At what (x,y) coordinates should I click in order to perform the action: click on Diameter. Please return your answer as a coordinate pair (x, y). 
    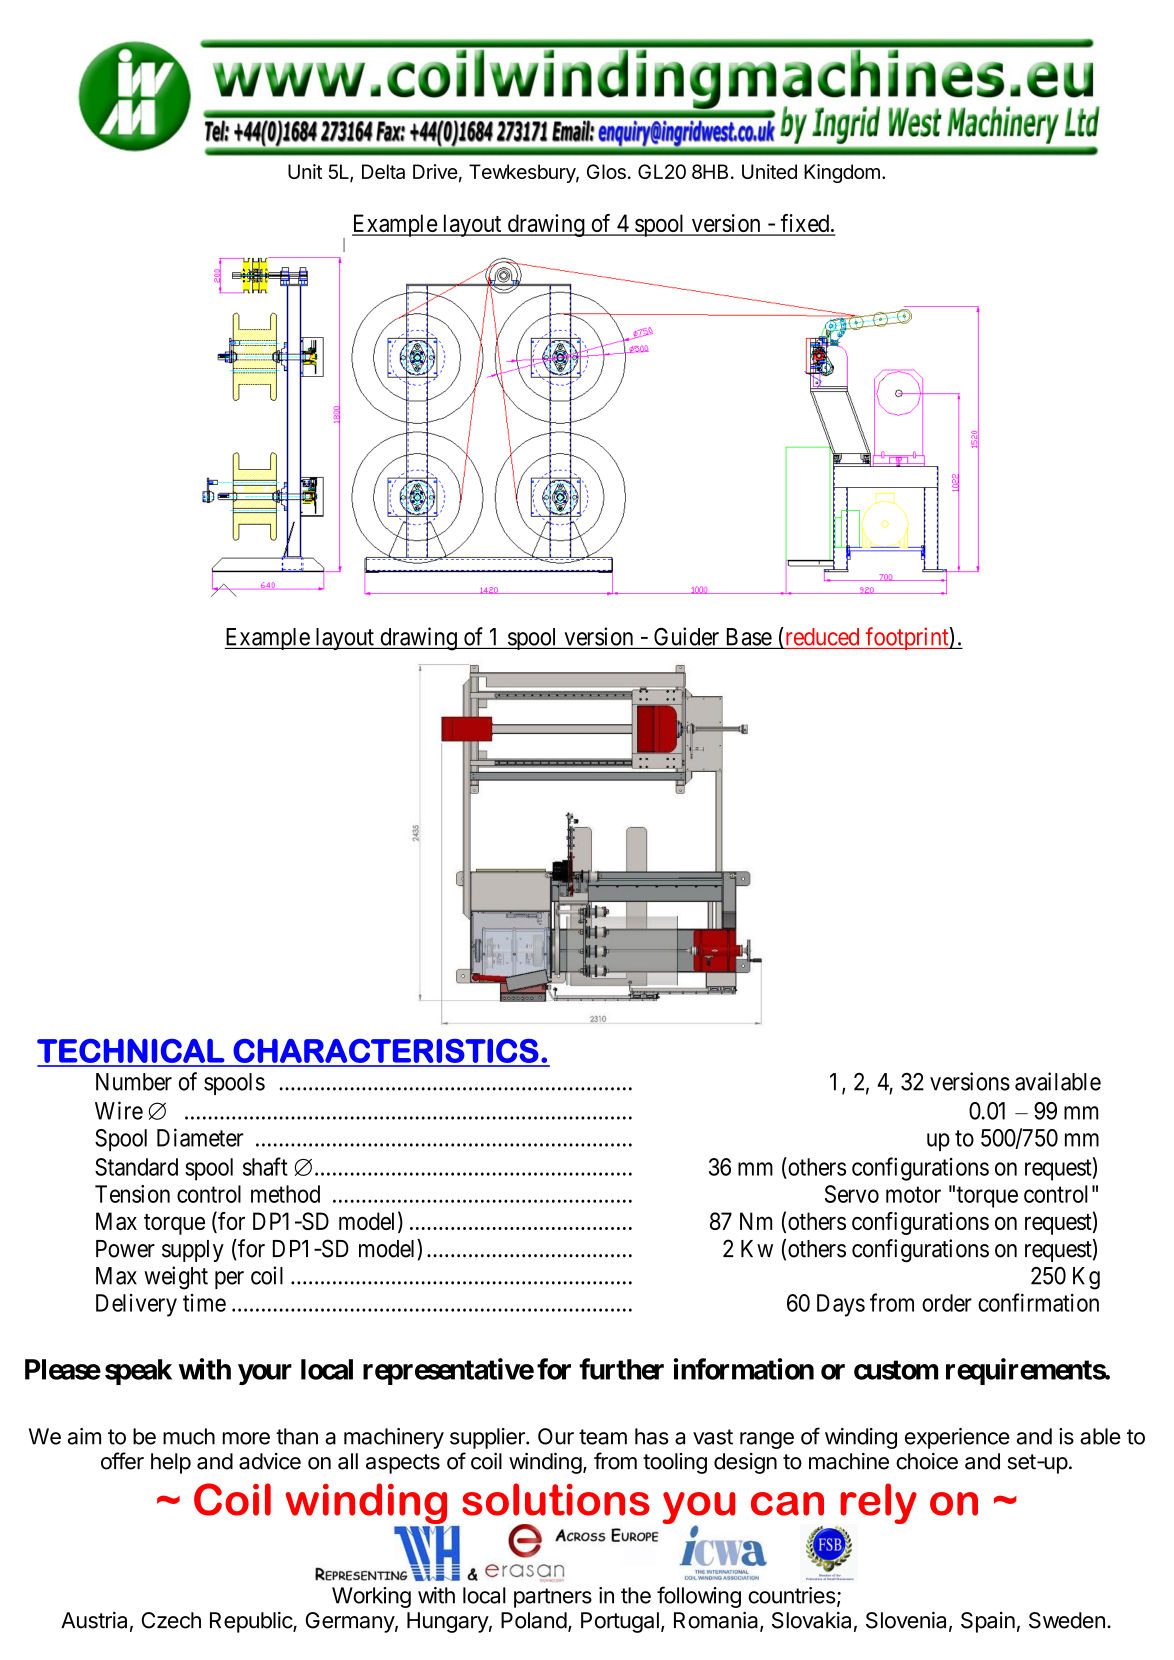
    Looking at the image, I should click on (200, 1137).
